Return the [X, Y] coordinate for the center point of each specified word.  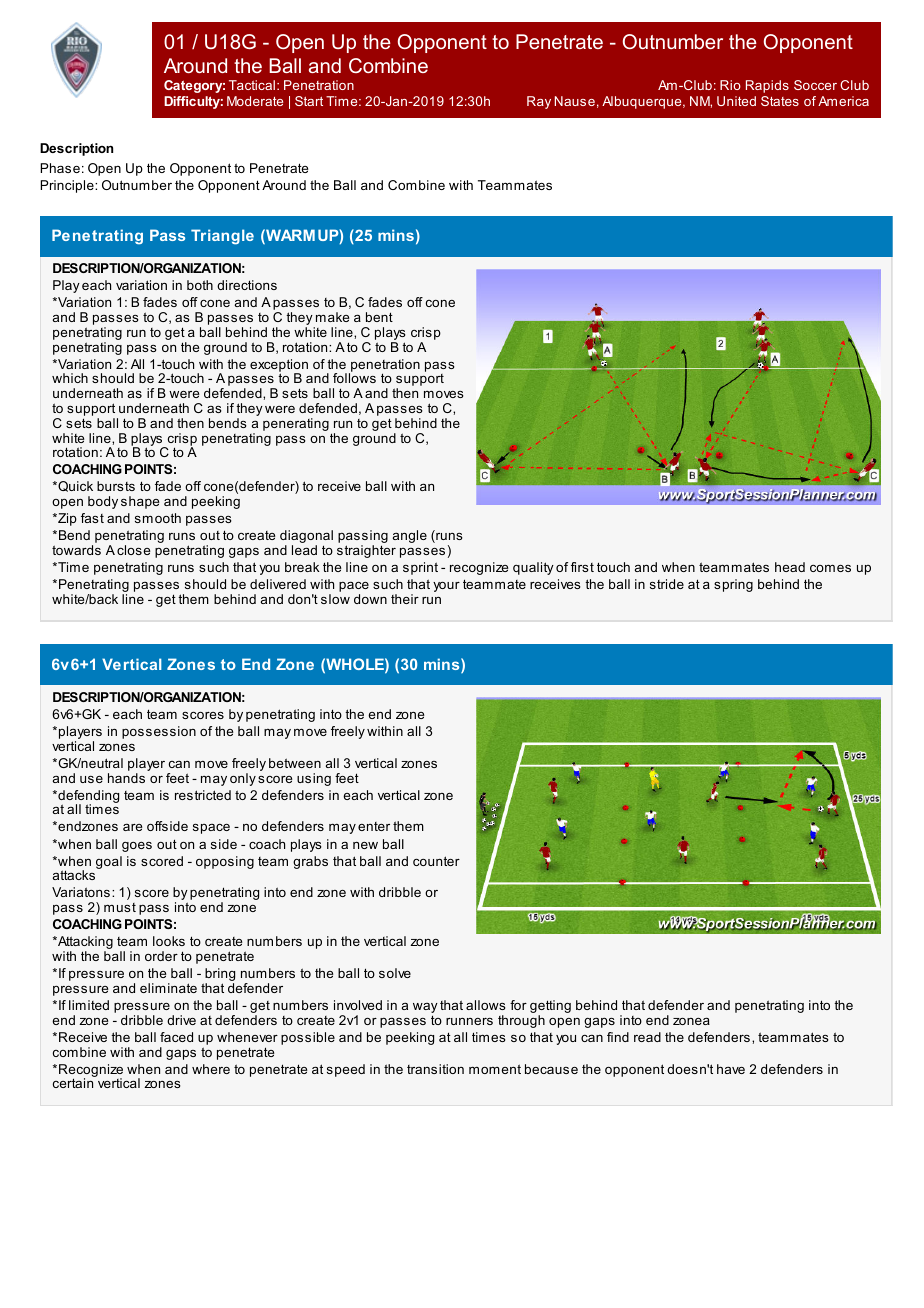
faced [176, 1037]
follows [354, 377]
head [790, 567]
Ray [539, 102]
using [314, 779]
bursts [116, 486]
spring [733, 585]
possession [159, 732]
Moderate [255, 101]
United [736, 101]
